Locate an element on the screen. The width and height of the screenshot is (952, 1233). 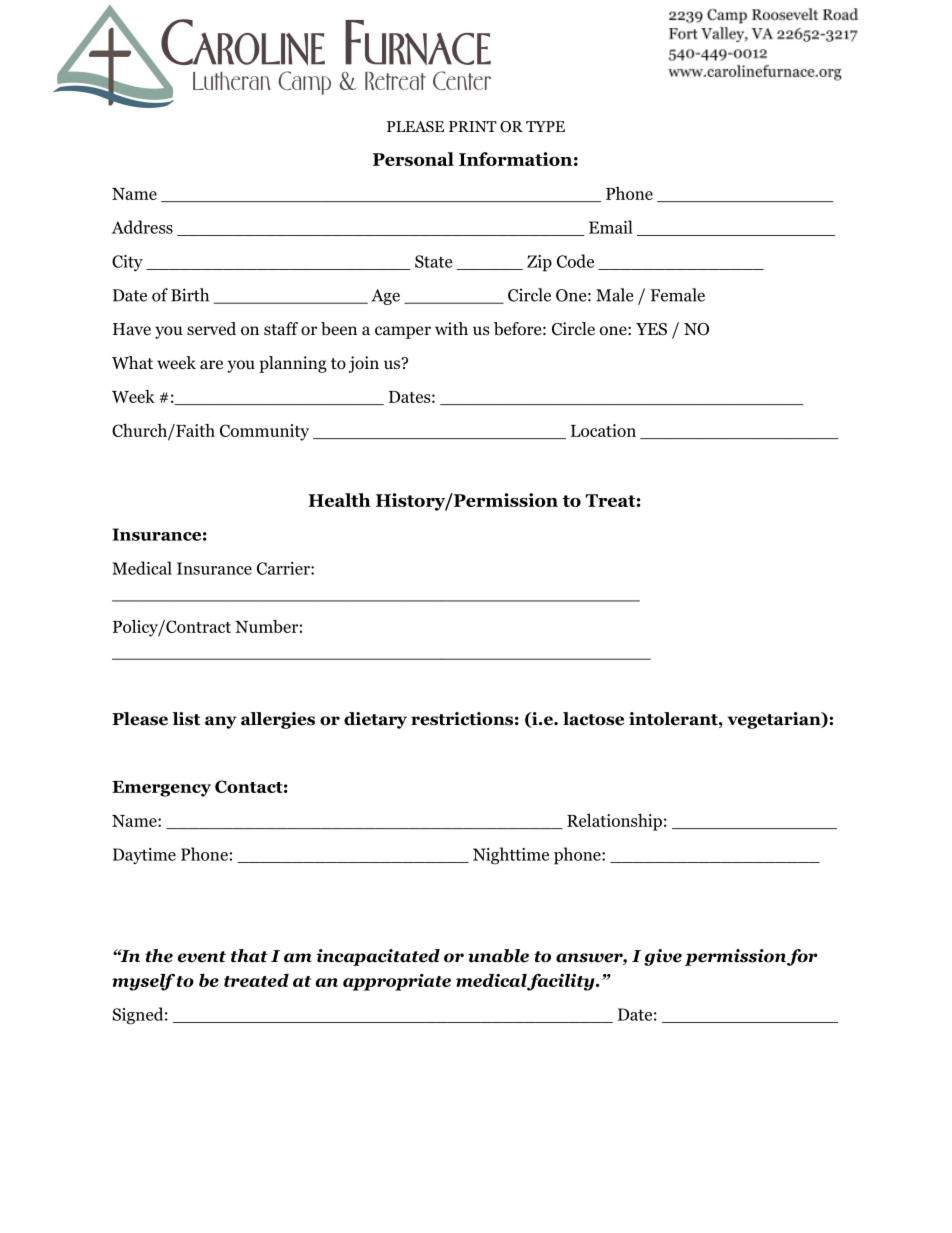
TYPE is located at coordinates (545, 126).
